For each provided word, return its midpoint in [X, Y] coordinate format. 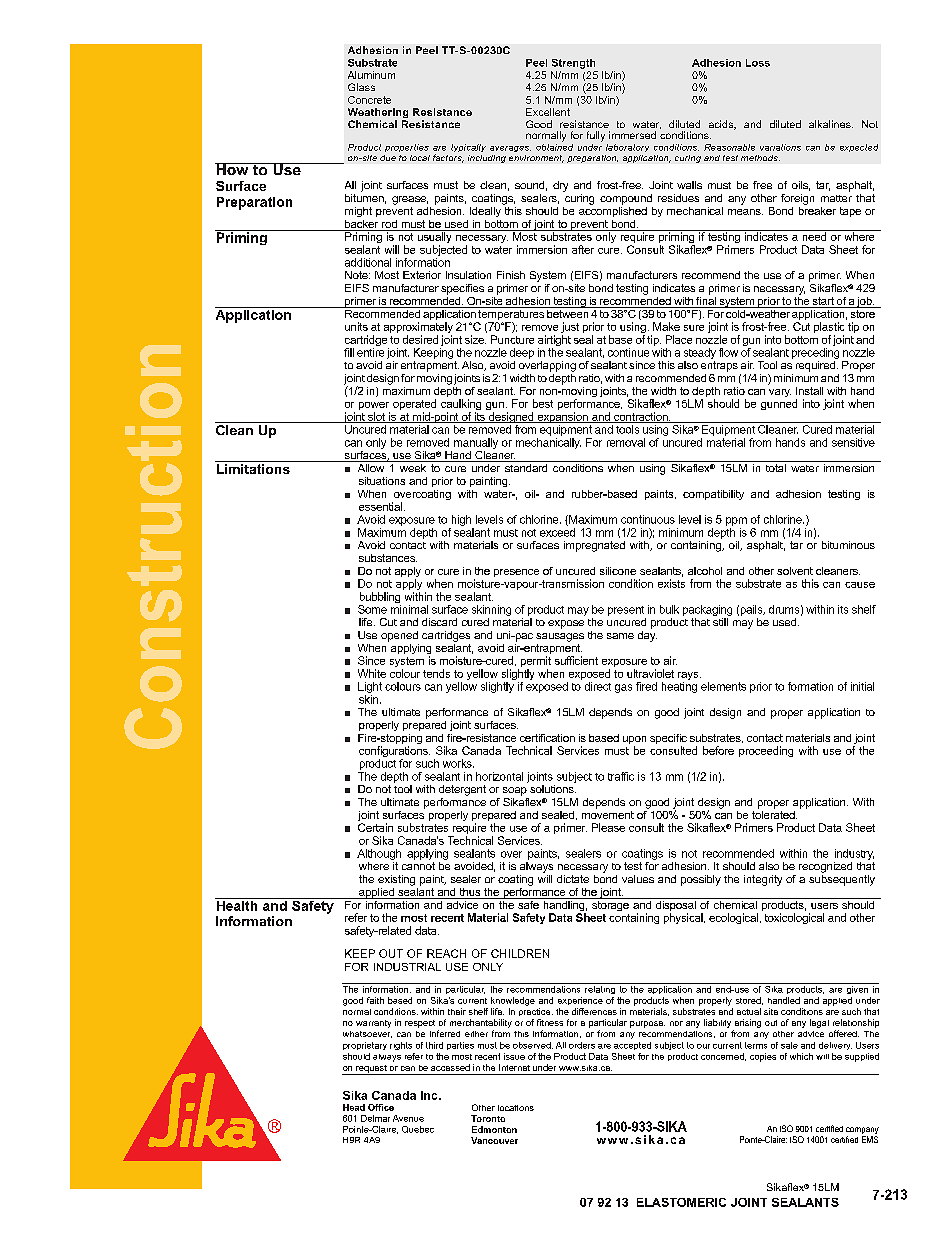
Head [354, 1107]
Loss [758, 63]
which [801, 1056]
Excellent [548, 112]
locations [516, 1108]
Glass [361, 87]
